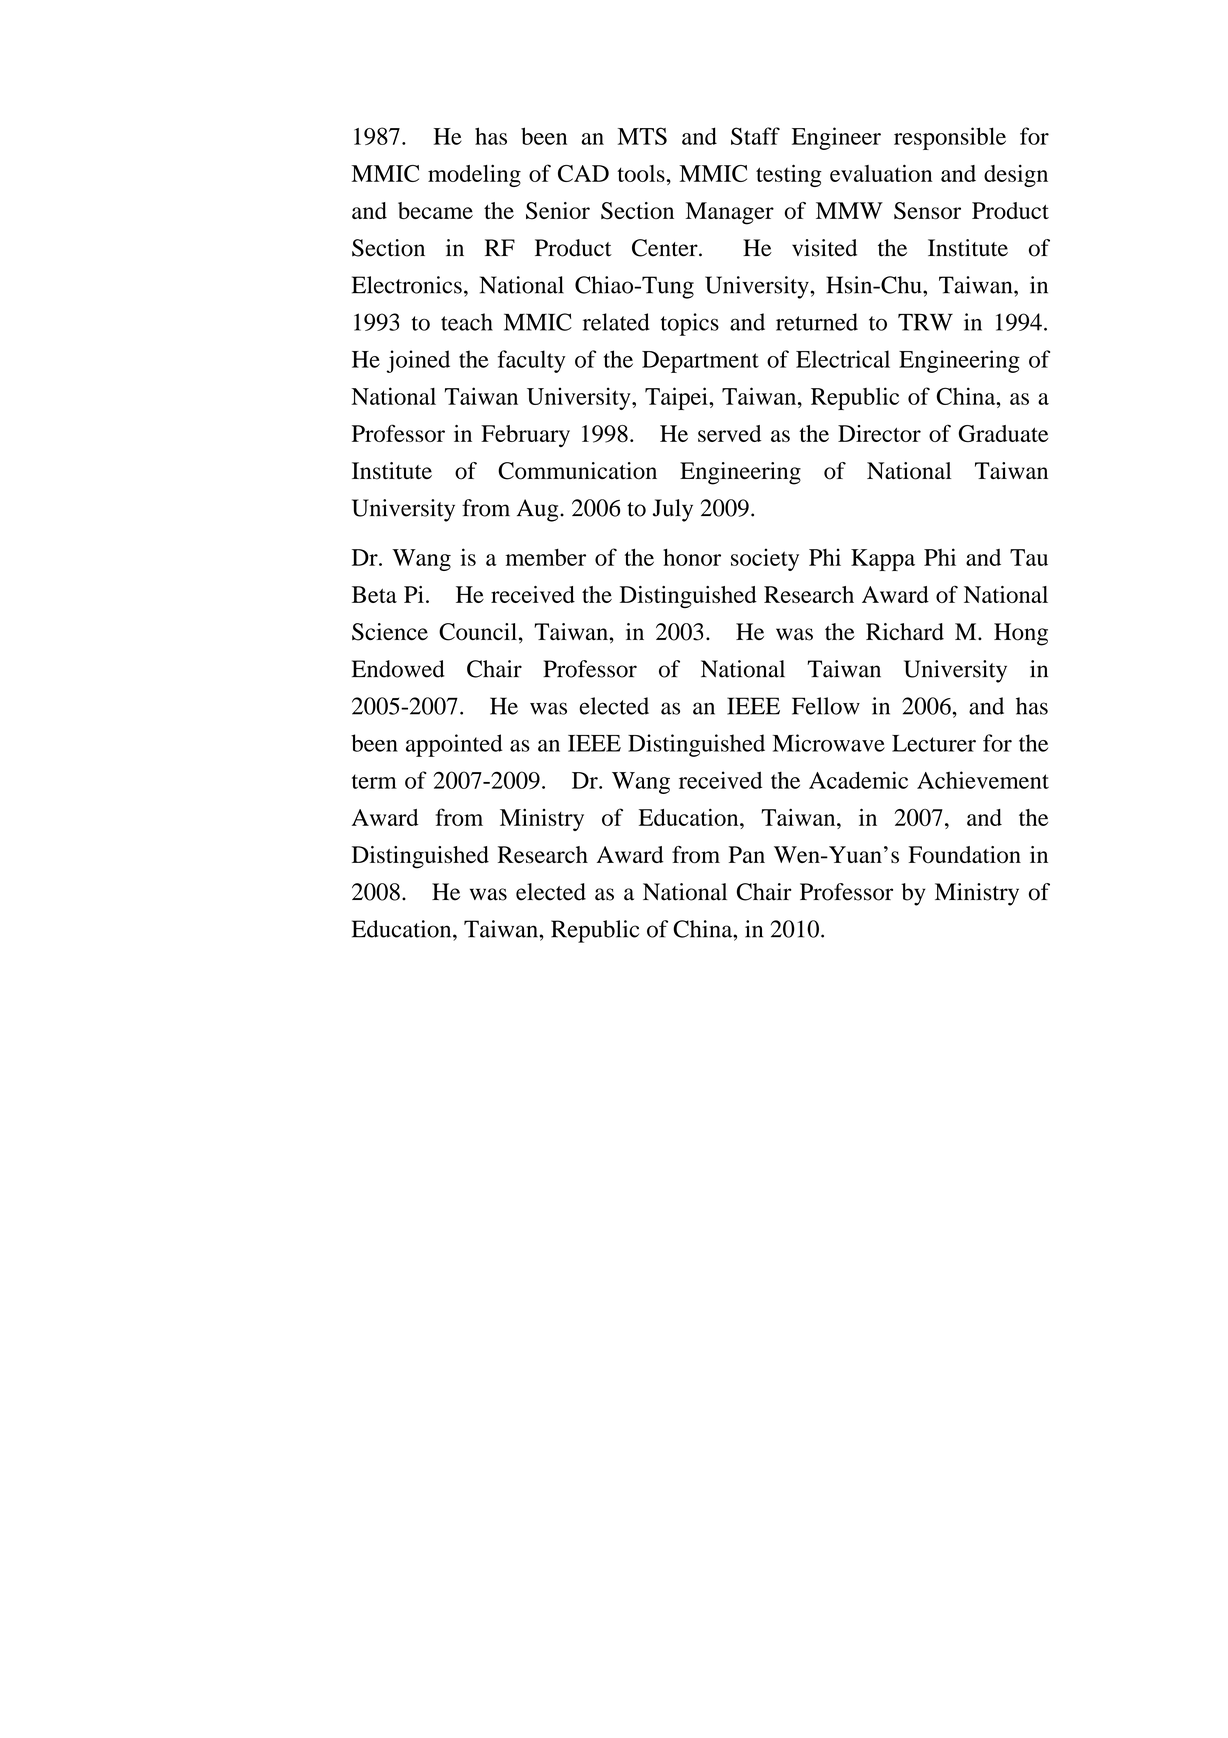  What do you see at coordinates (539, 510) in the screenshot?
I see `Aug` at bounding box center [539, 510].
